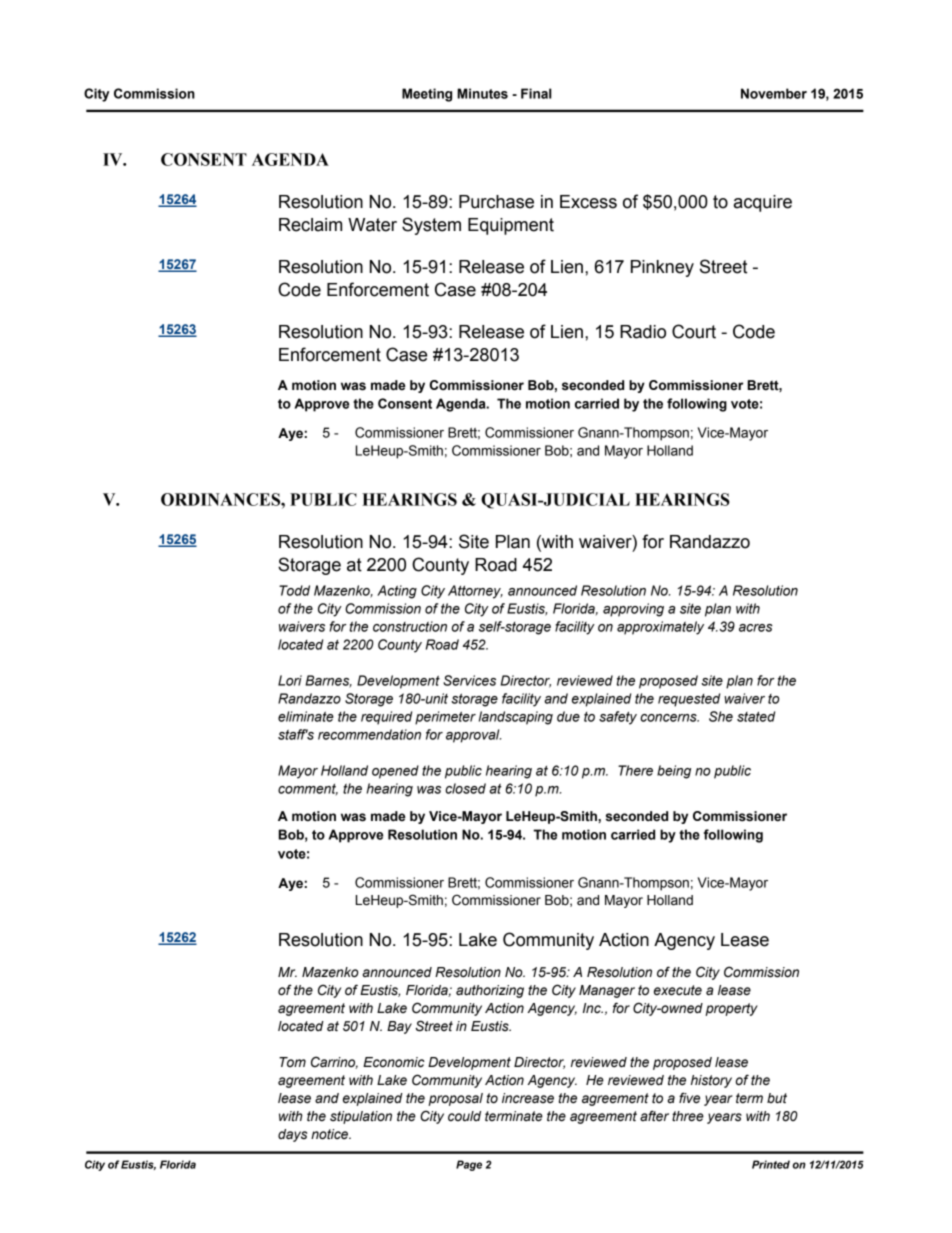 The height and width of the image is (1233, 952). I want to click on stipulation, so click(361, 1117).
